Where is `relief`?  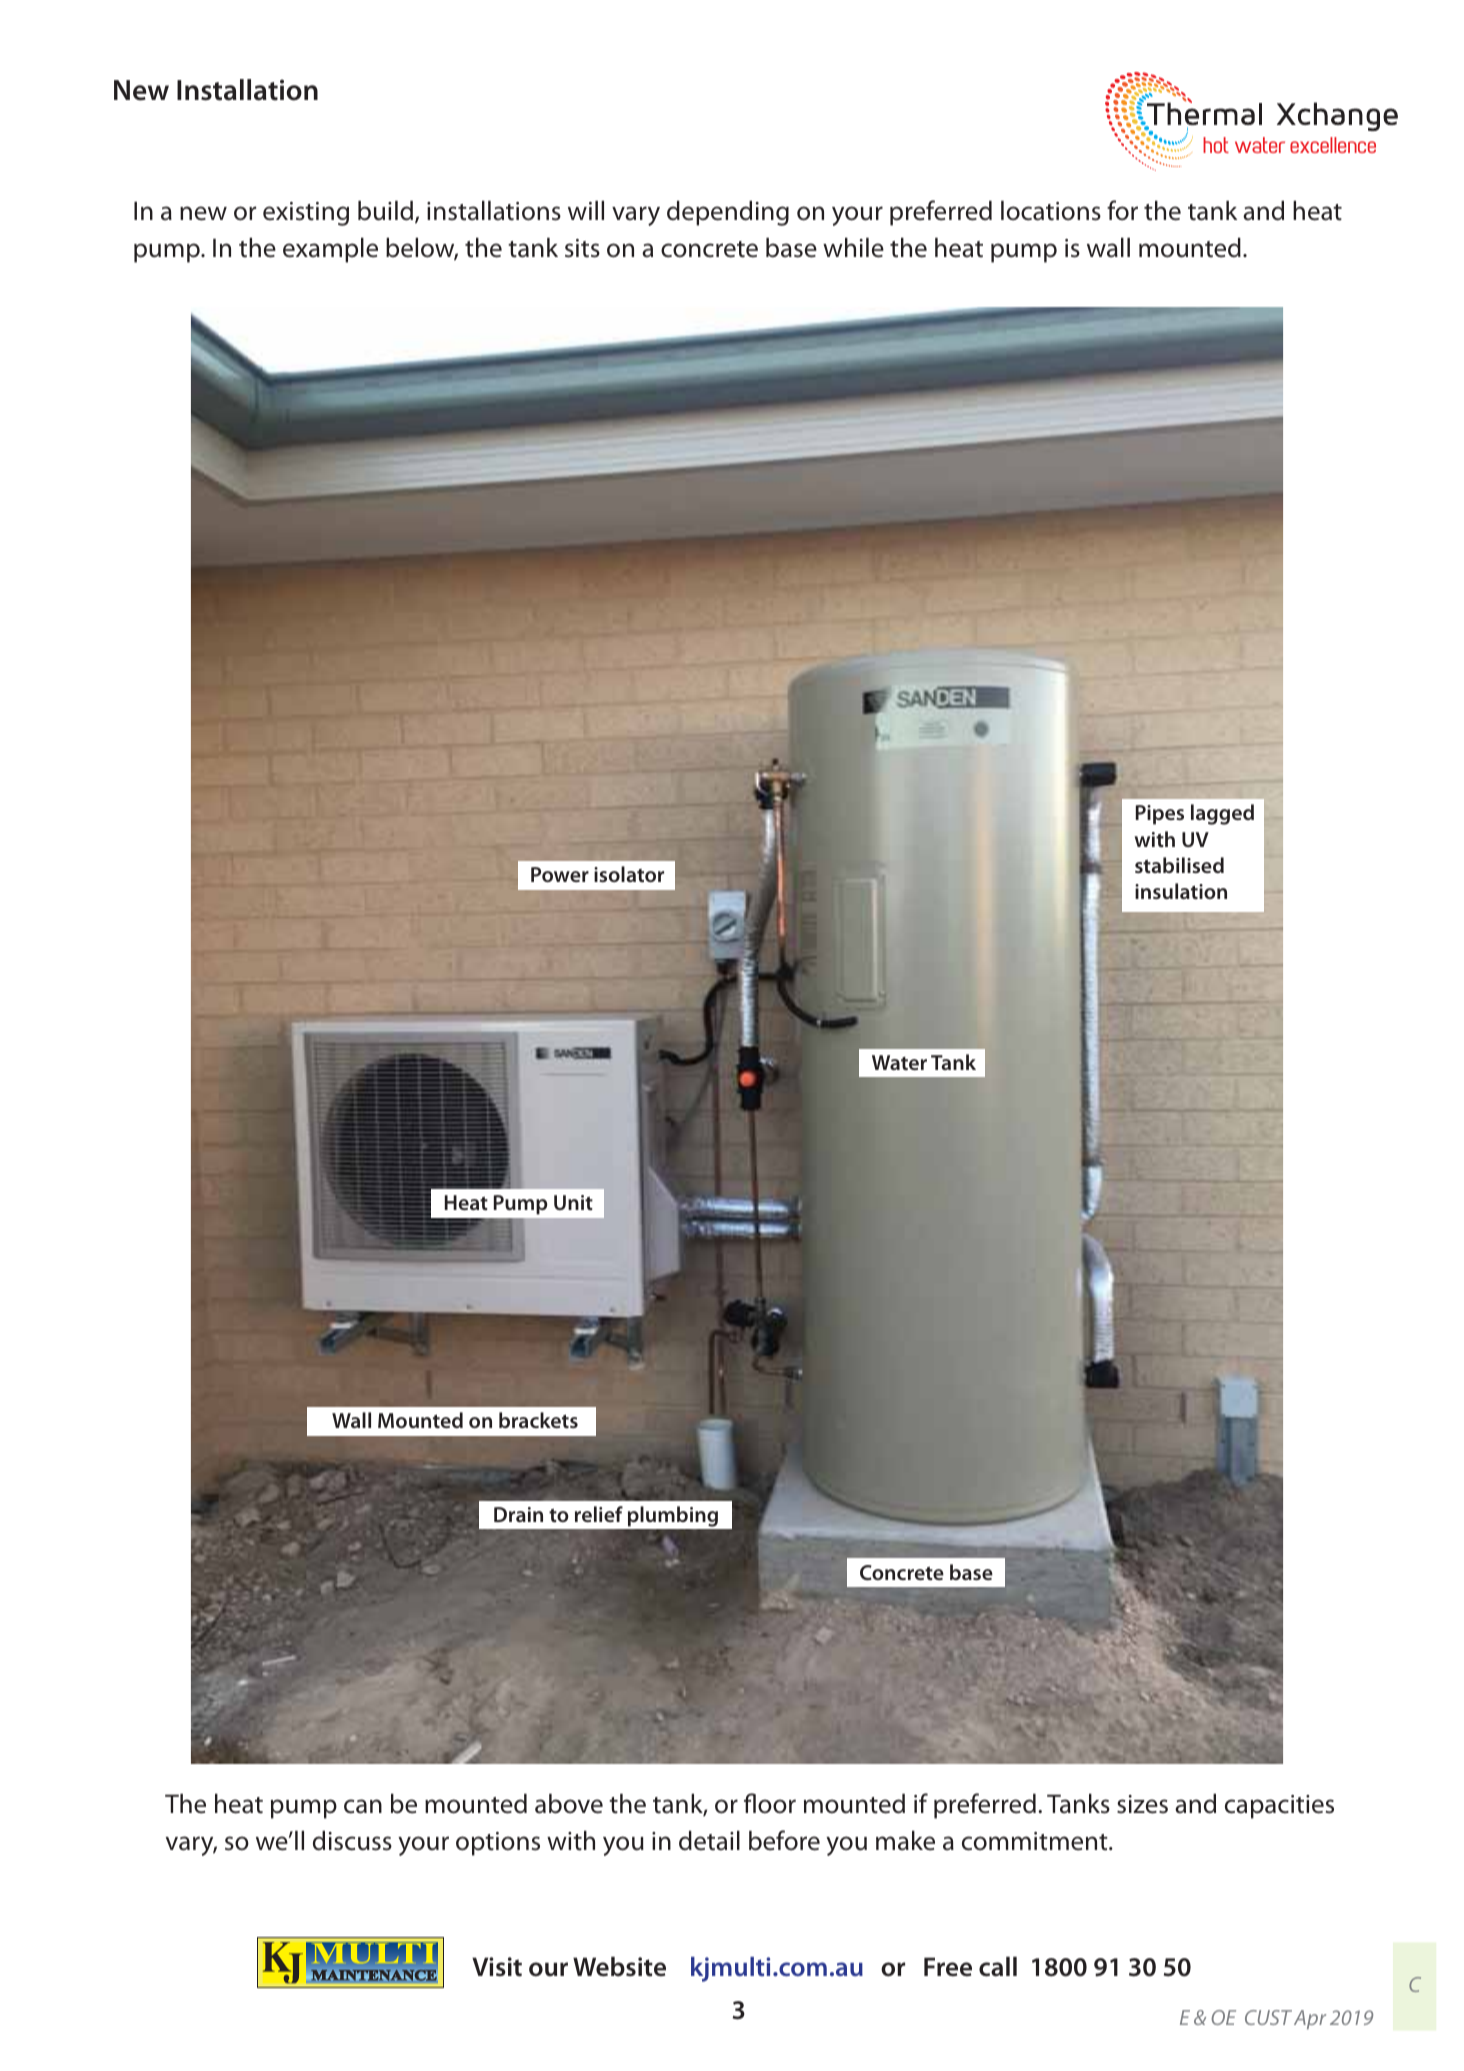 relief is located at coordinates (599, 1514).
